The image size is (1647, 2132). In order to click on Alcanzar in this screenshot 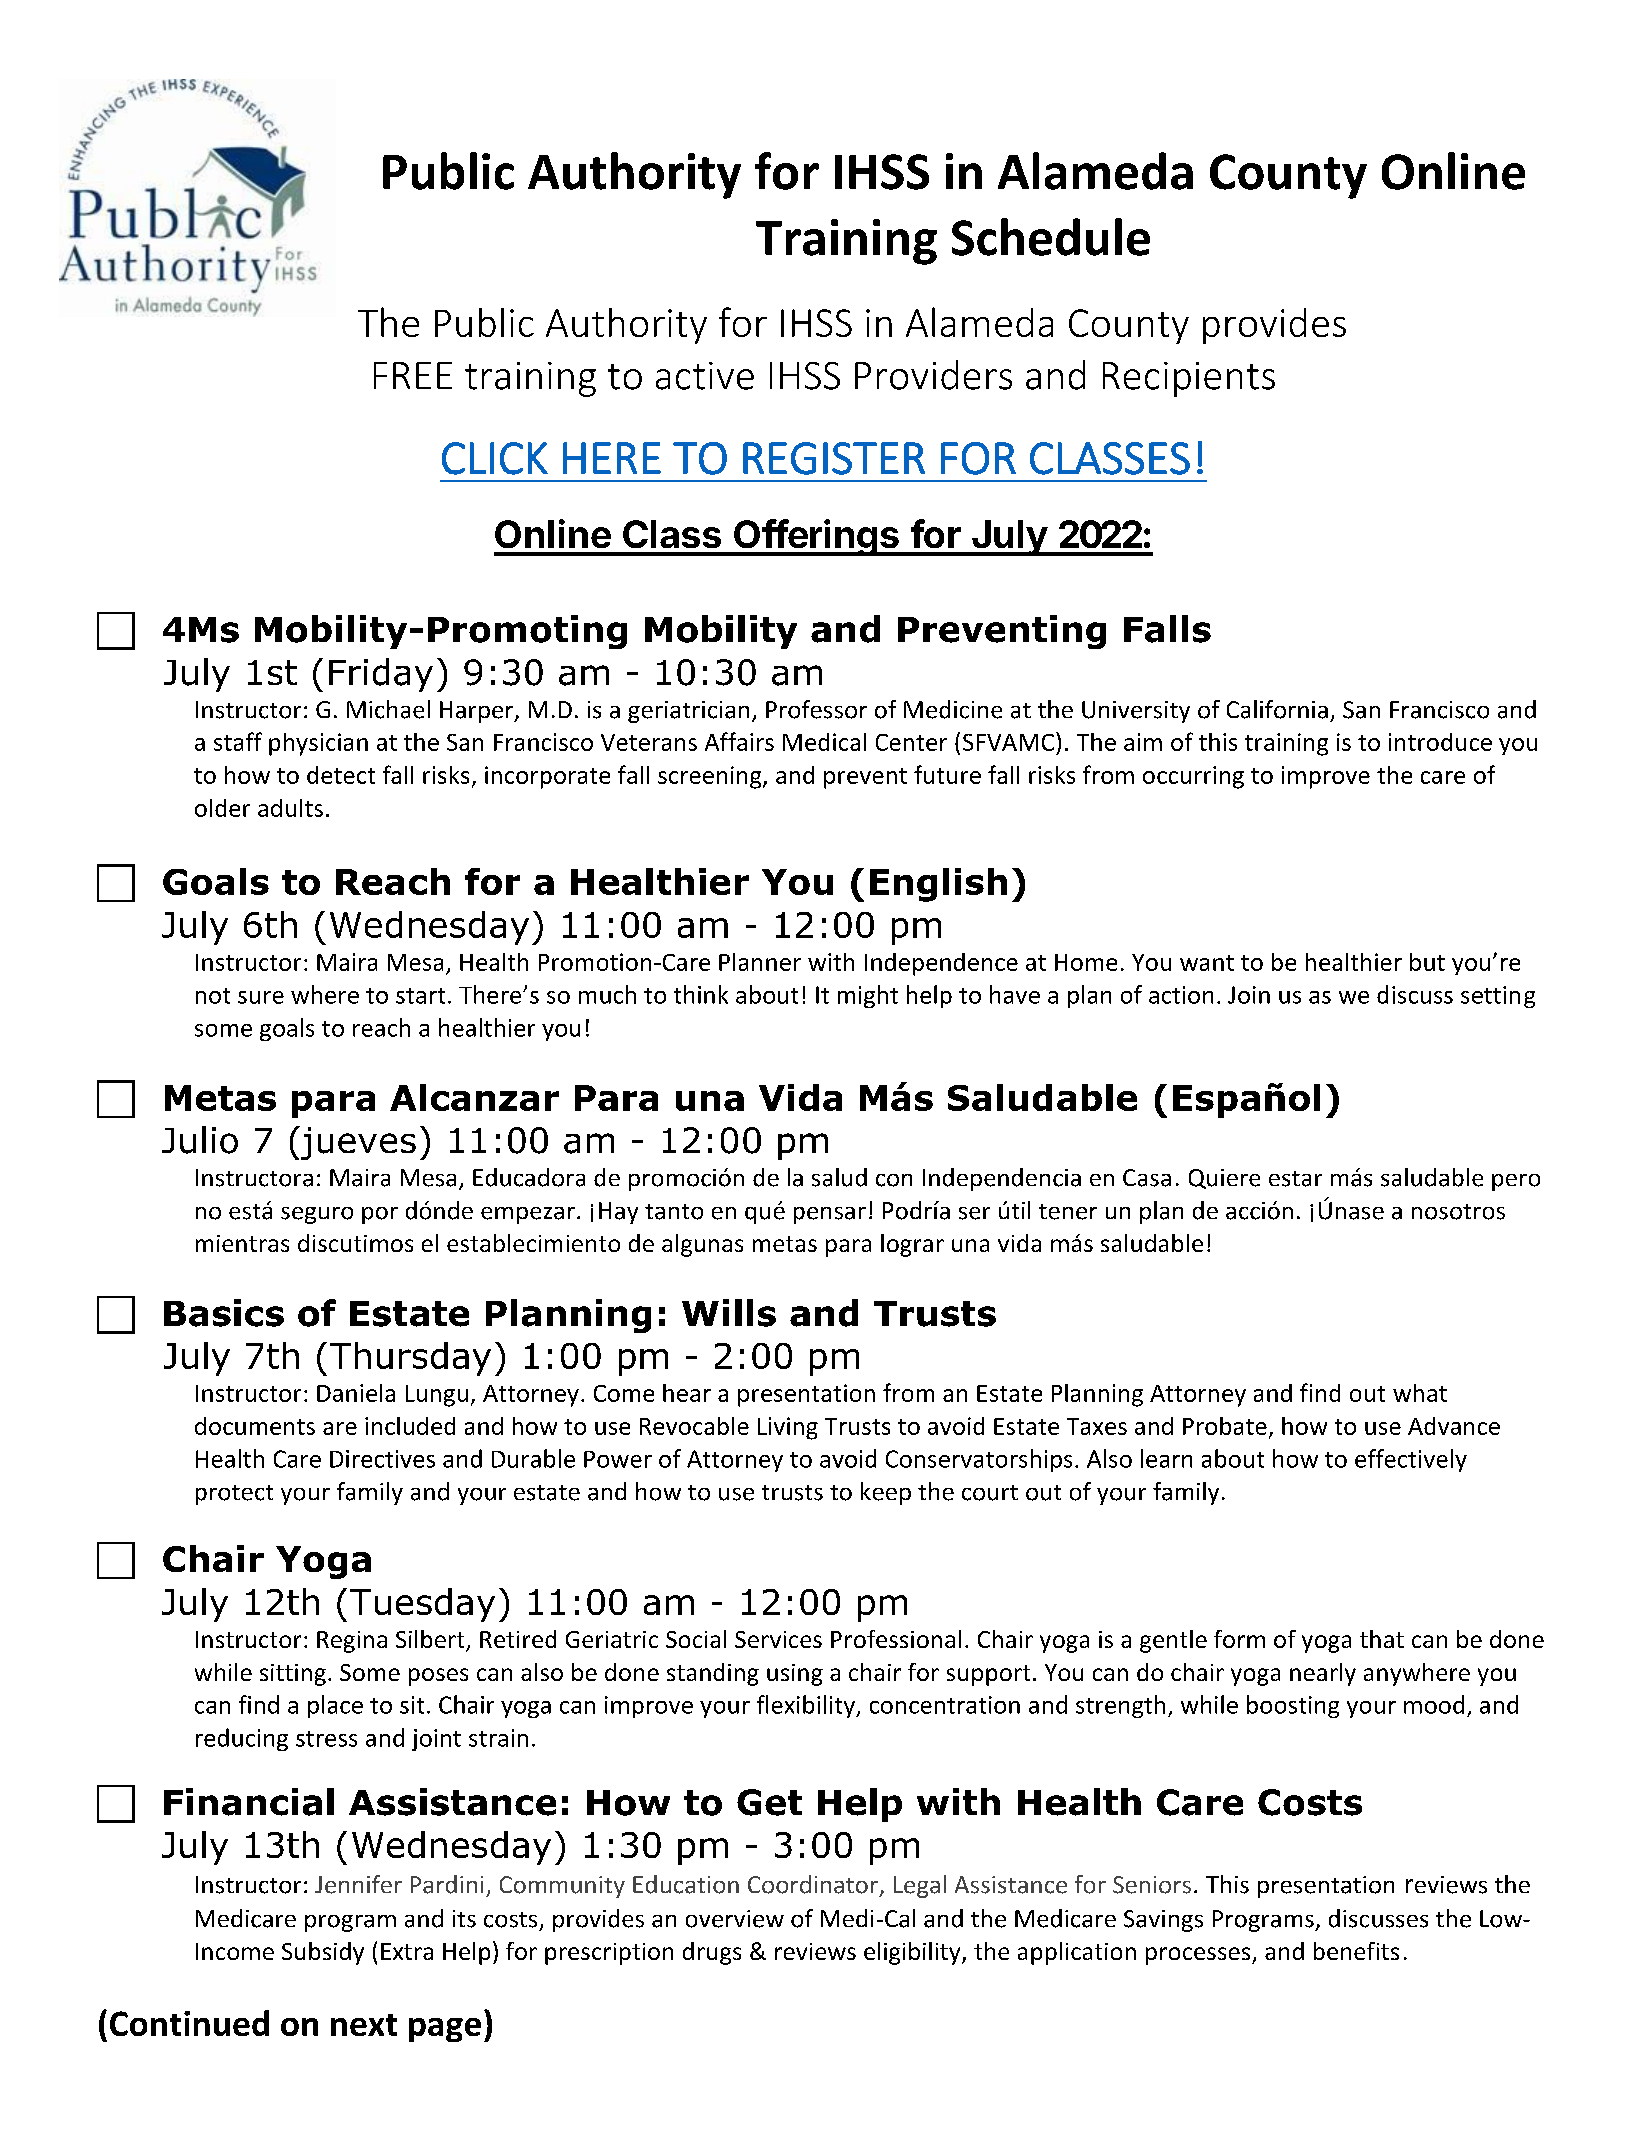, I will do `click(474, 1097)`.
